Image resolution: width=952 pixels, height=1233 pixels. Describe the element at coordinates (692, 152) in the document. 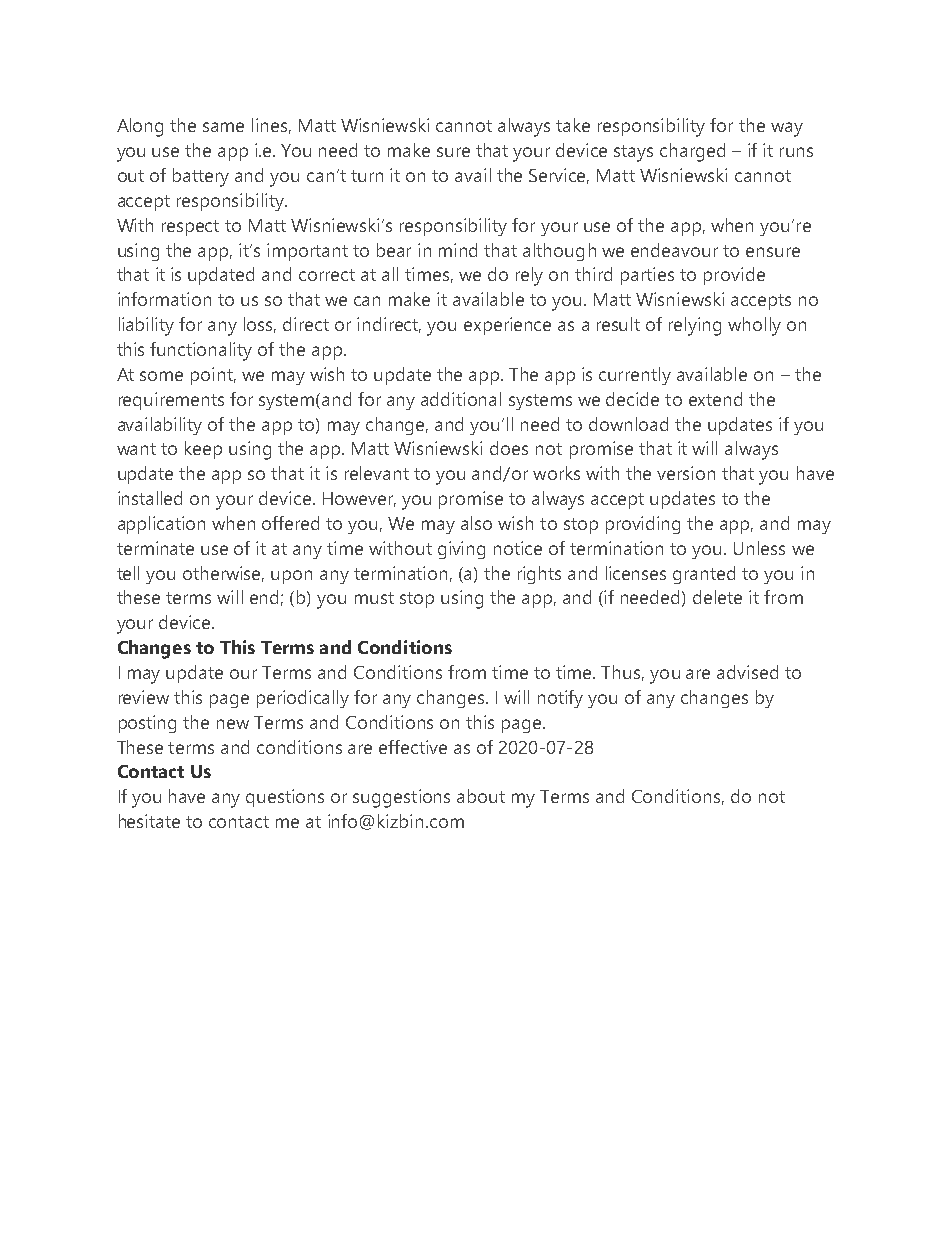

I see `charged` at that location.
